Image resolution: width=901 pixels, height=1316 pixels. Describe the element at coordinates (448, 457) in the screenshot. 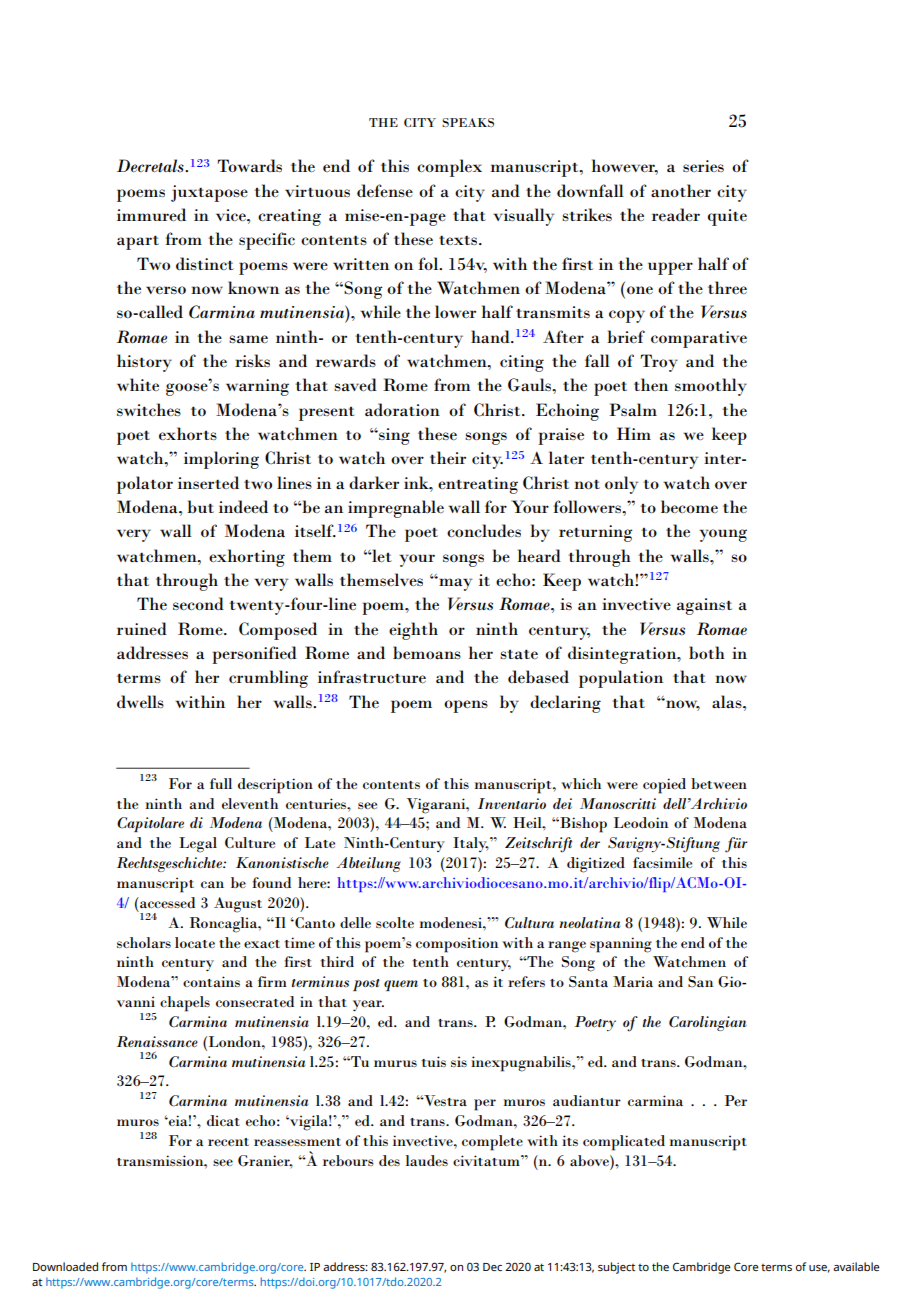

I see `their` at that location.
